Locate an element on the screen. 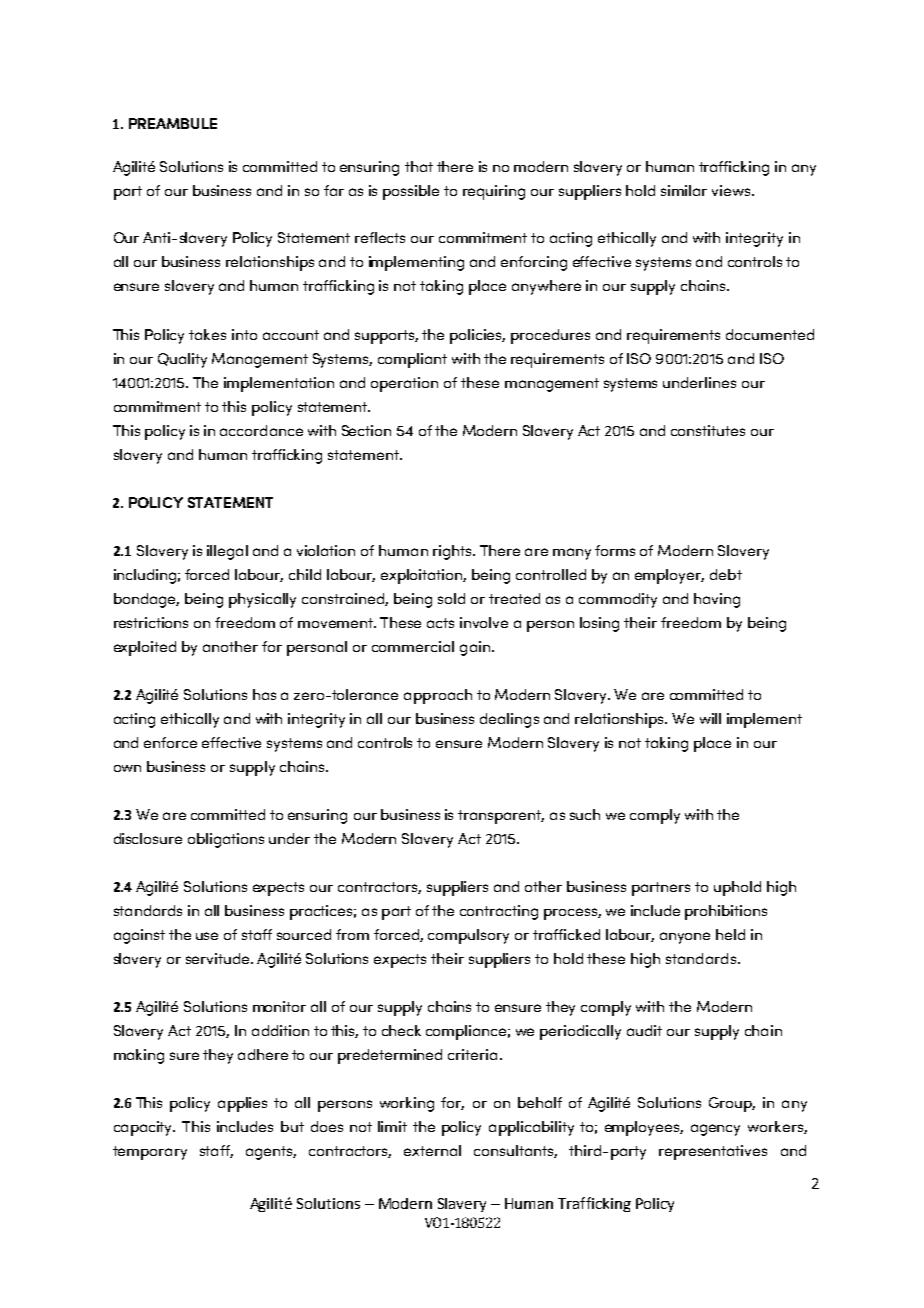  illegal is located at coordinates (227, 552).
